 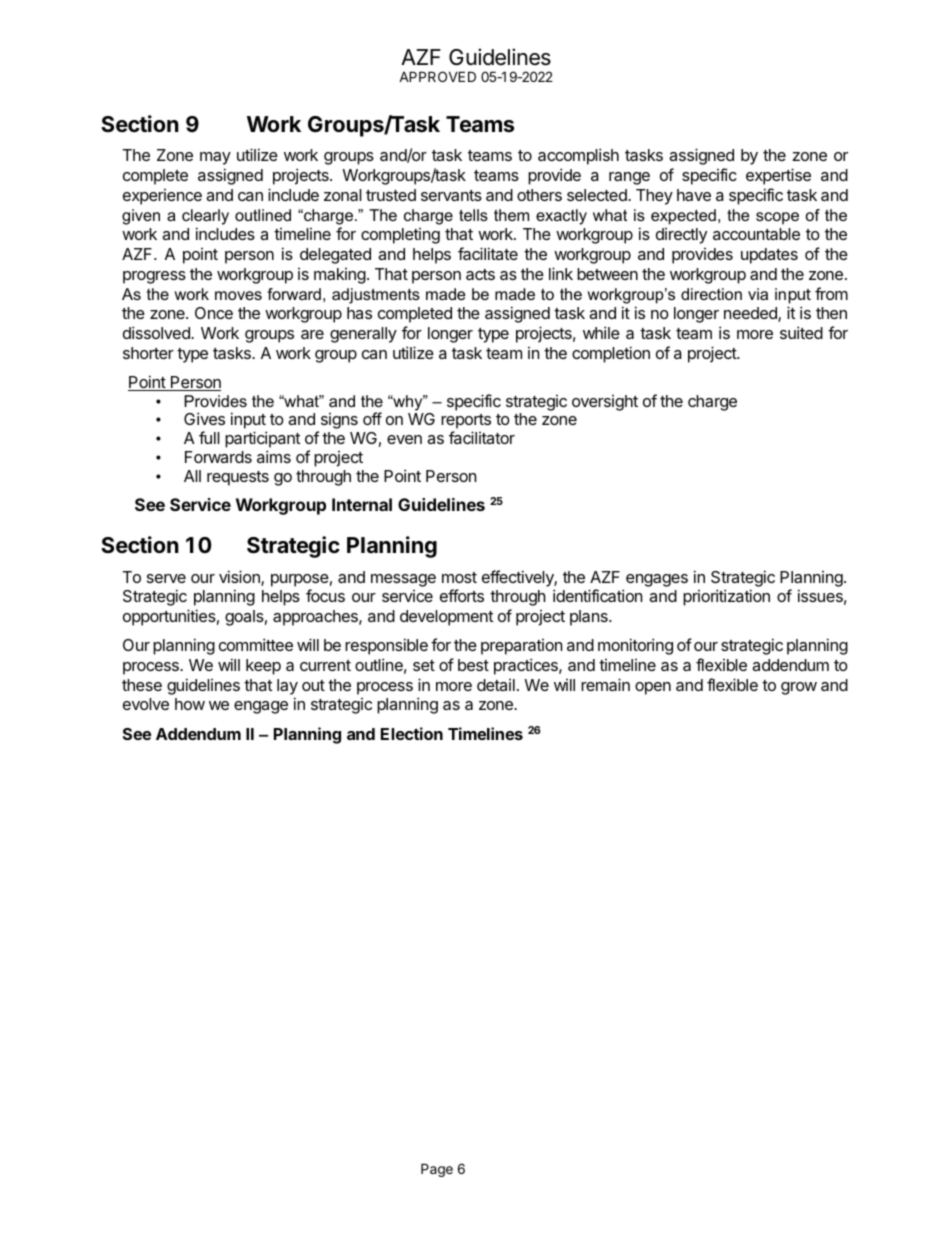 I want to click on facilitator, so click(x=482, y=437).
